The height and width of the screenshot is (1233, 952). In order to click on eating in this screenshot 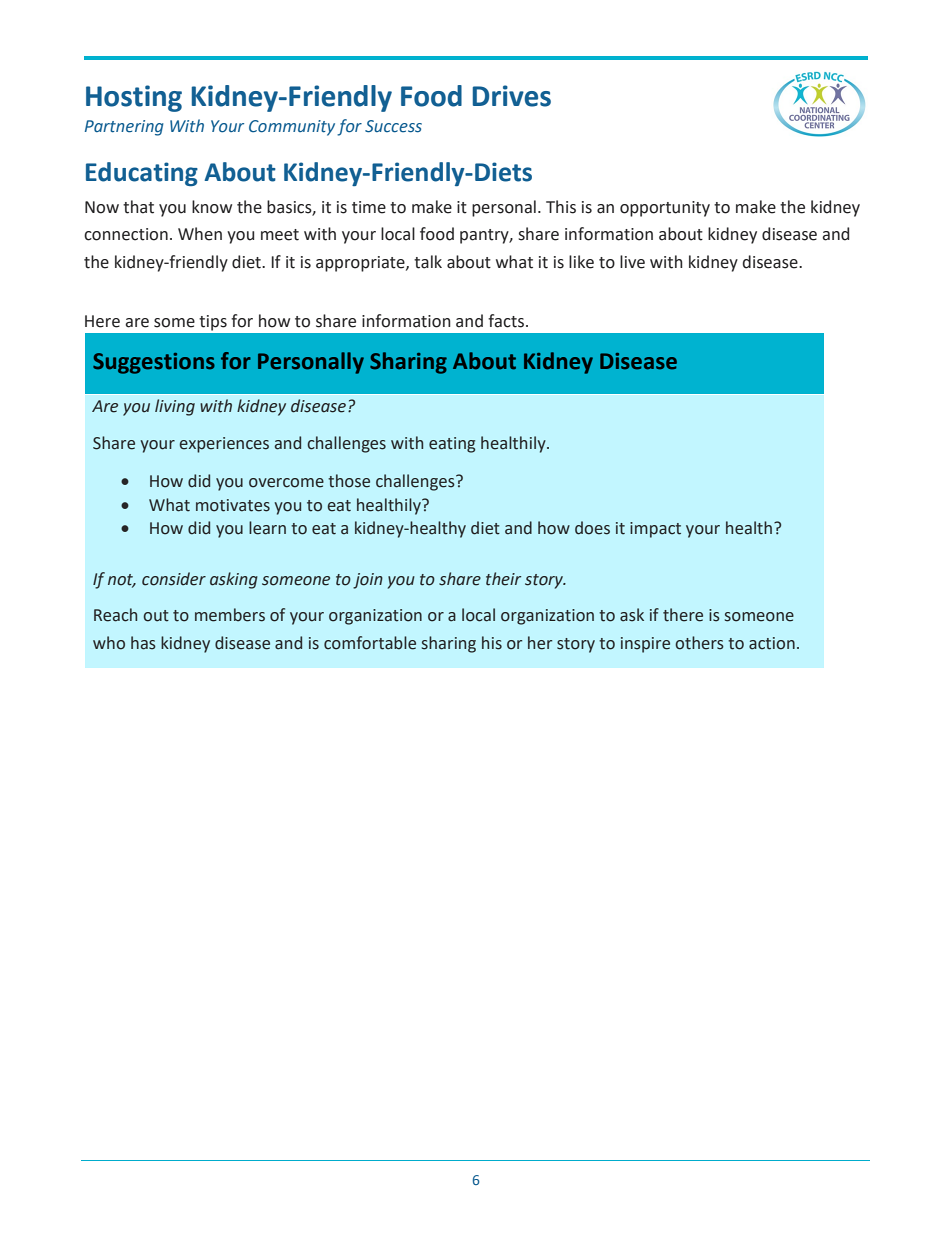, I will do `click(452, 445)`.
